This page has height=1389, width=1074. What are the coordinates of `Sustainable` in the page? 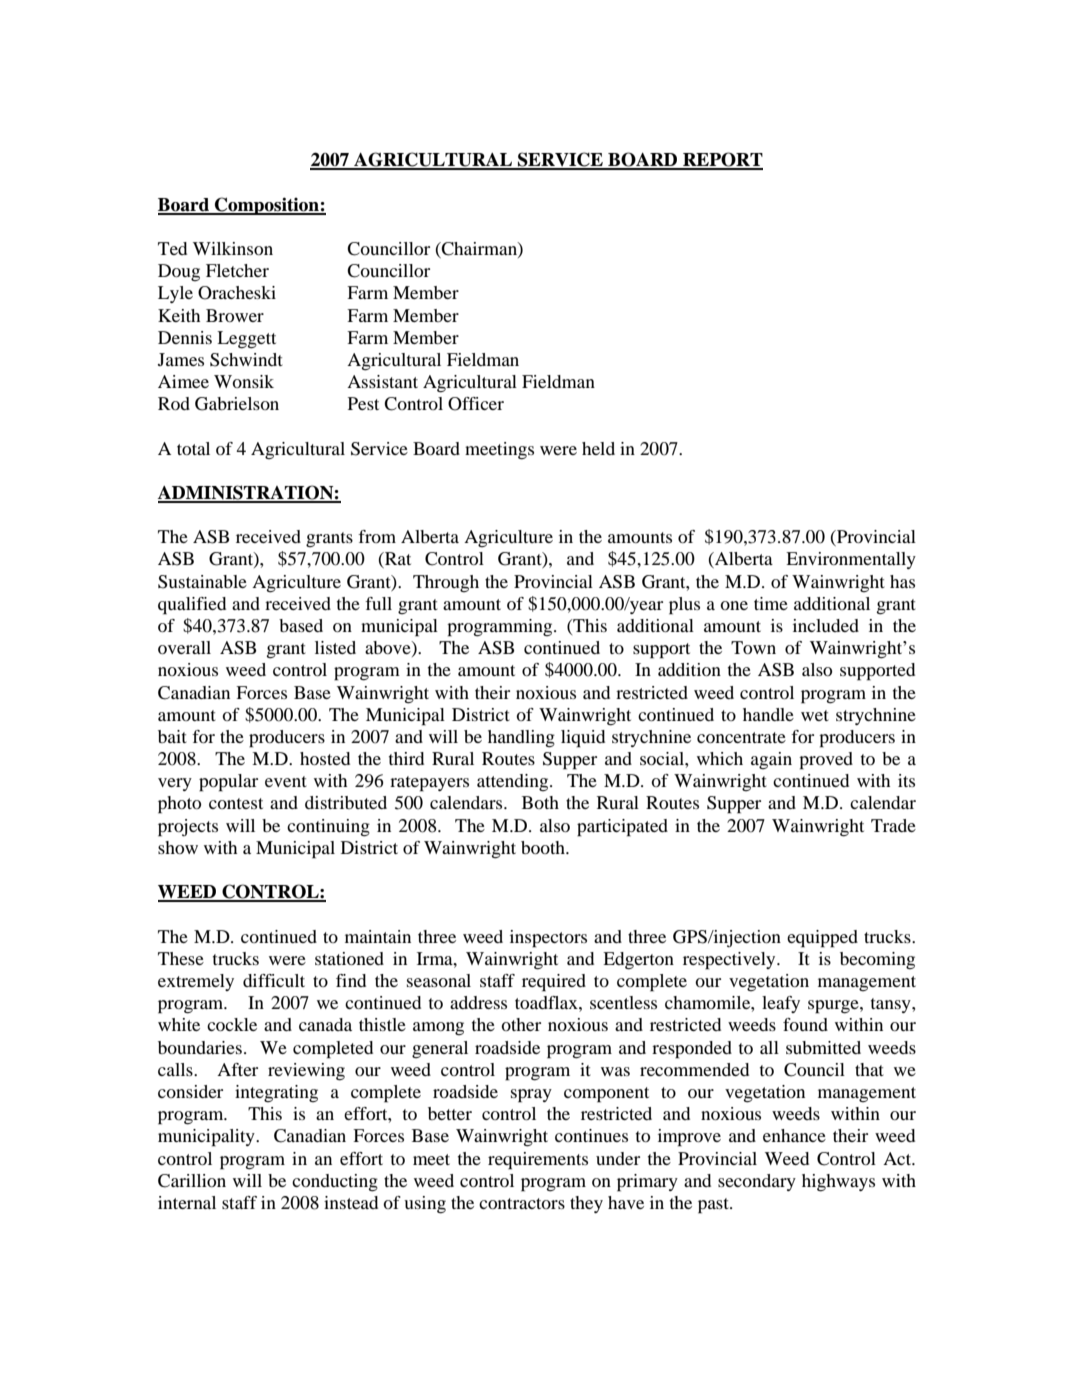 It's located at (202, 582).
